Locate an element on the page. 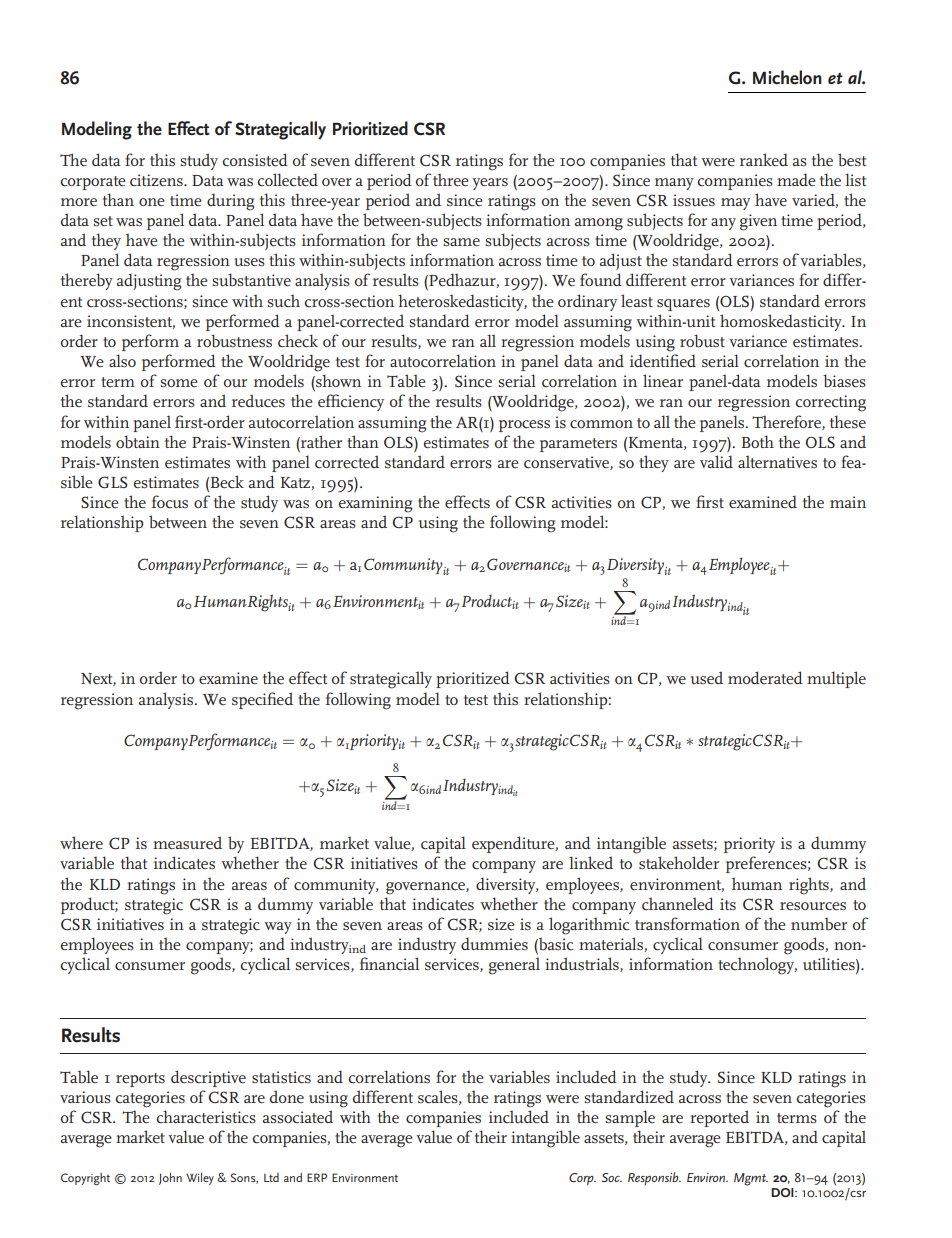  may is located at coordinates (735, 204).
